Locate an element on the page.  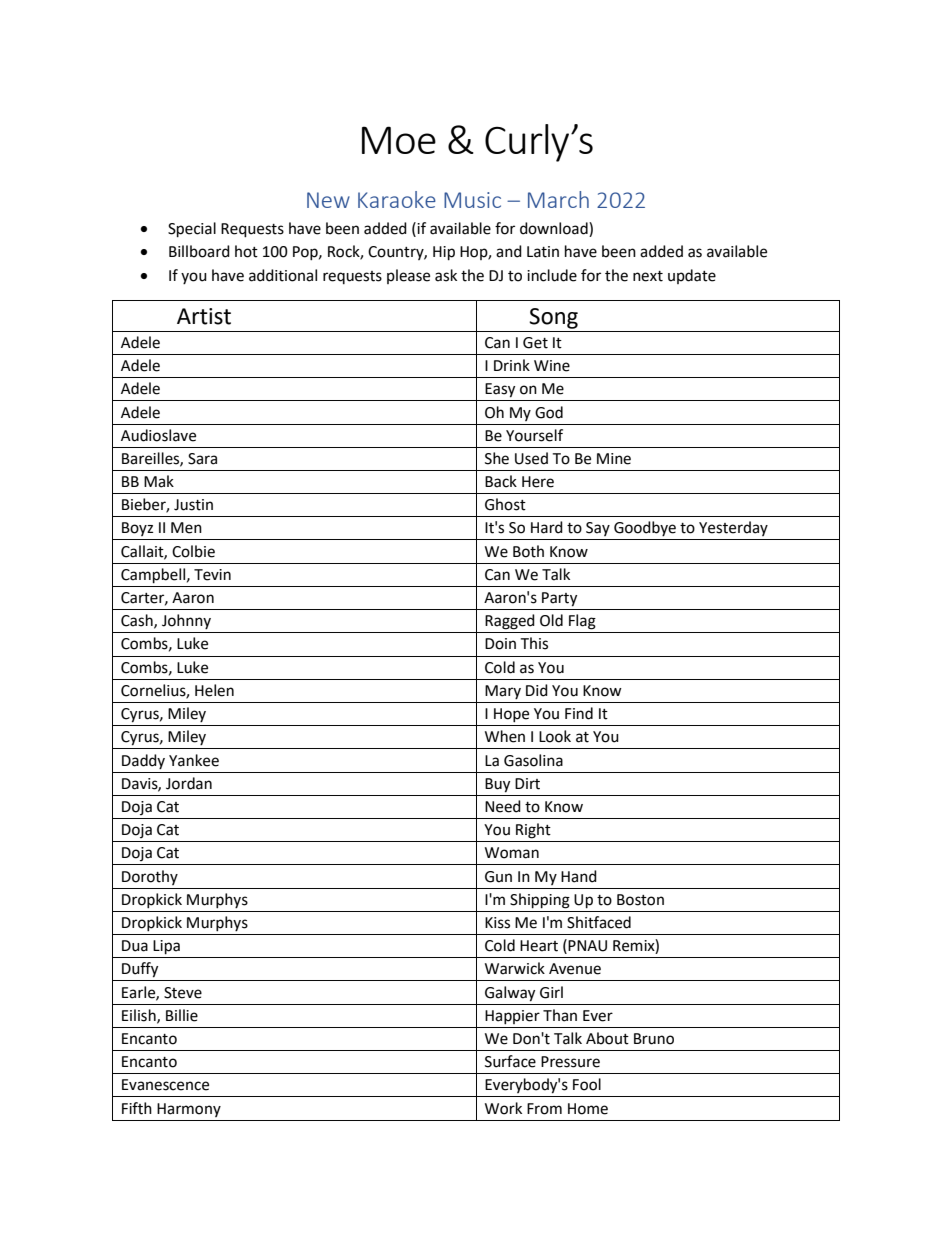
Dorothy is located at coordinates (150, 877).
